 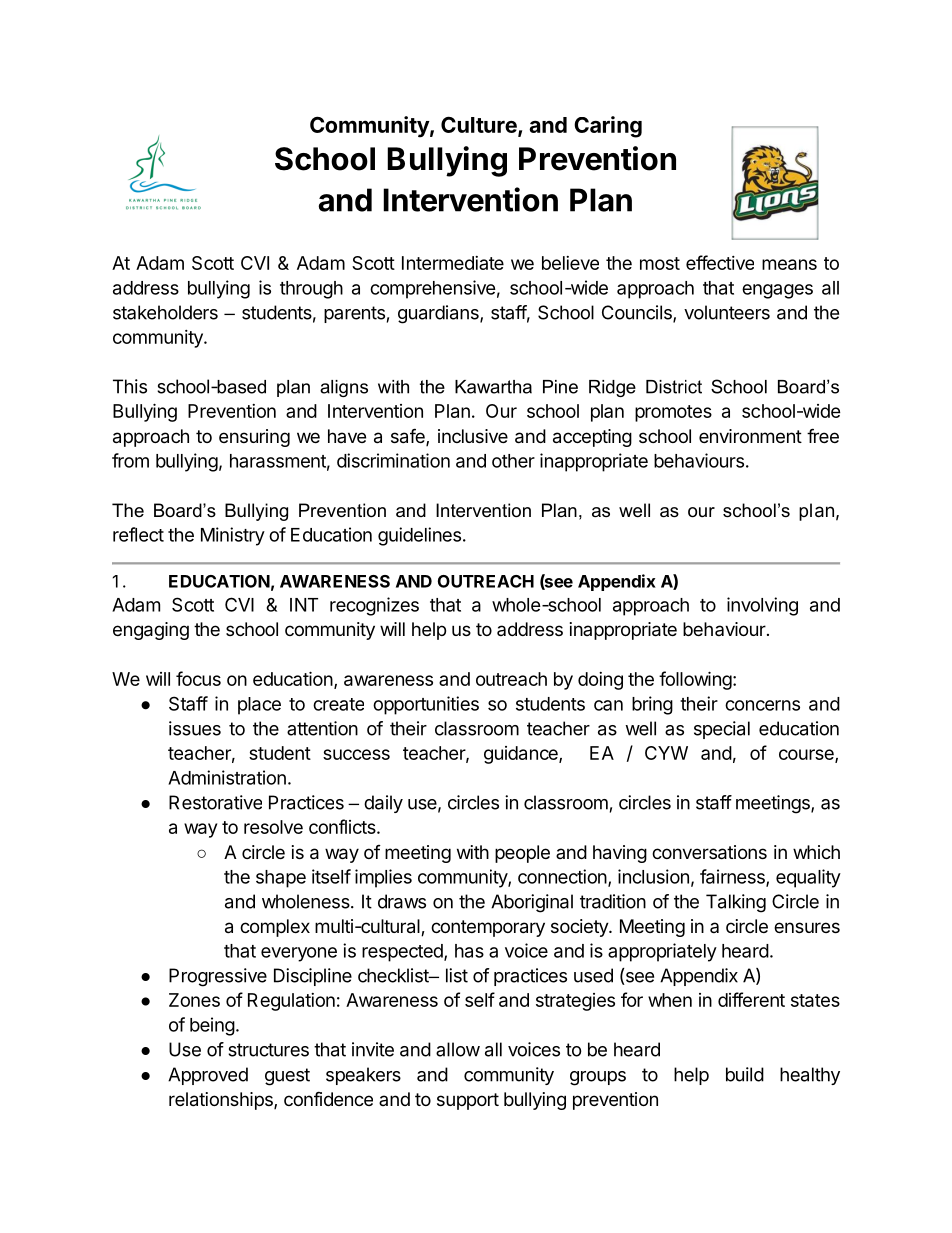 What do you see at coordinates (709, 852) in the document?
I see `conversations` at bounding box center [709, 852].
